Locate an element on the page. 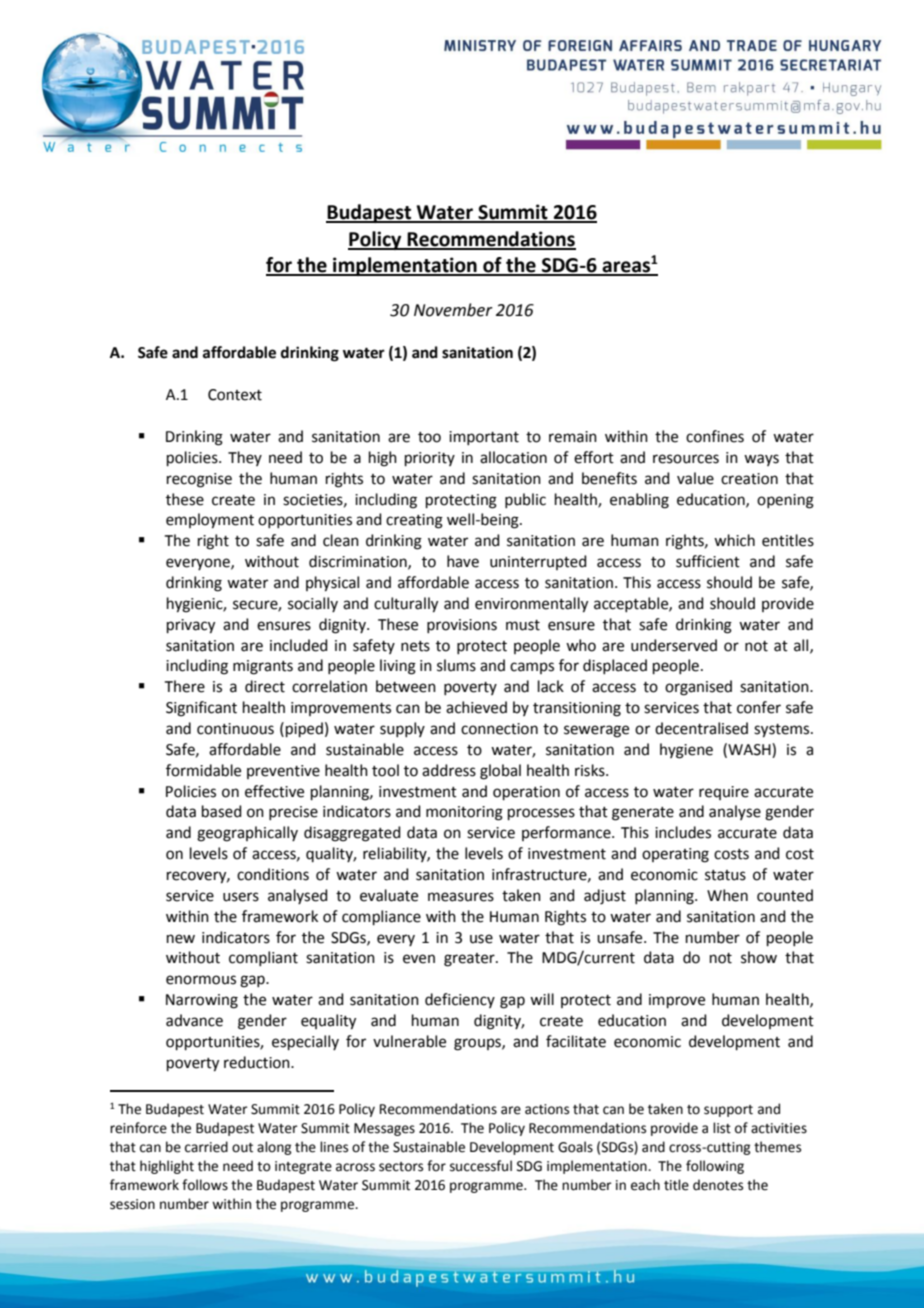  have is located at coordinates (463, 561).
